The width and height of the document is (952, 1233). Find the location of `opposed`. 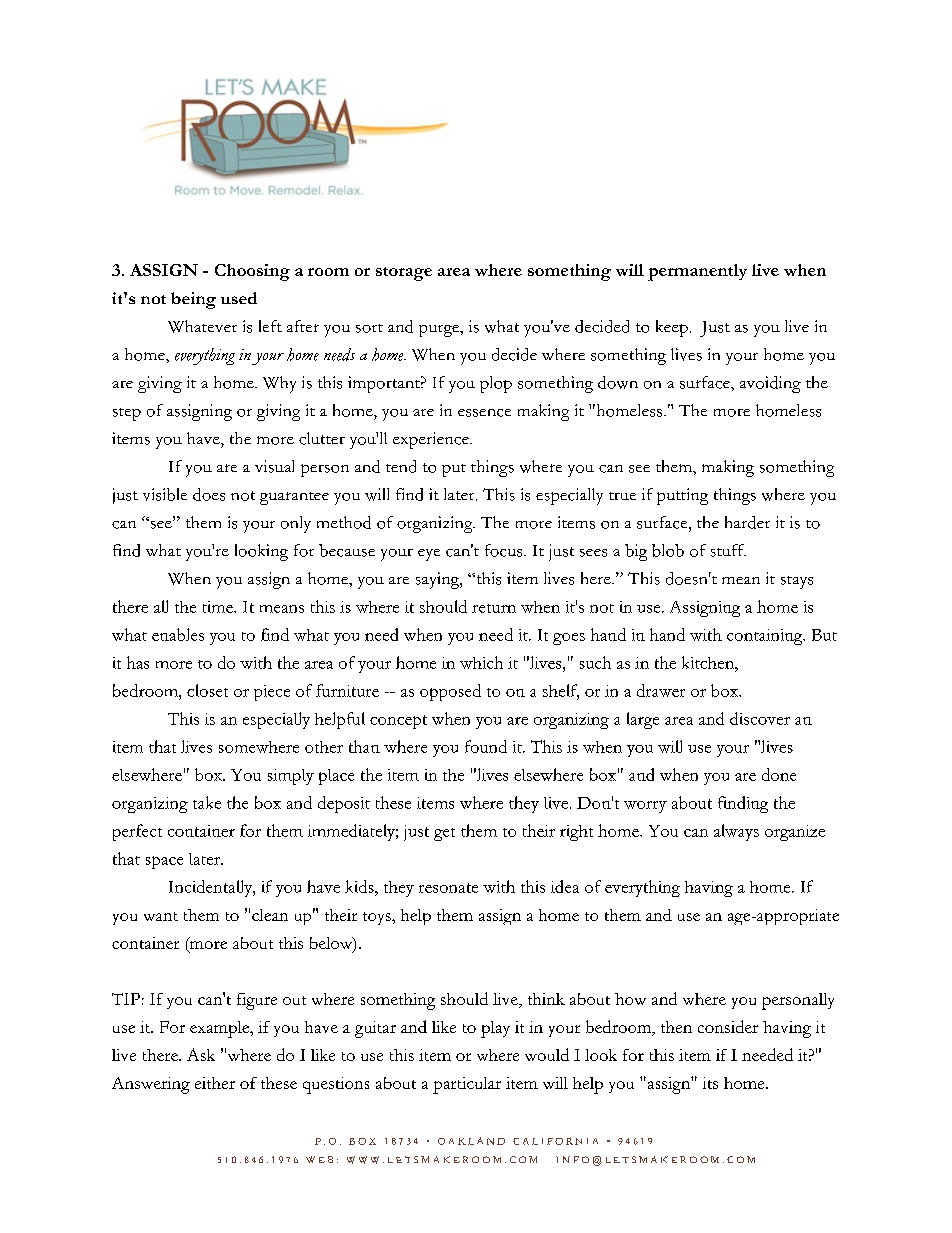

opposed is located at coordinates (450, 692).
